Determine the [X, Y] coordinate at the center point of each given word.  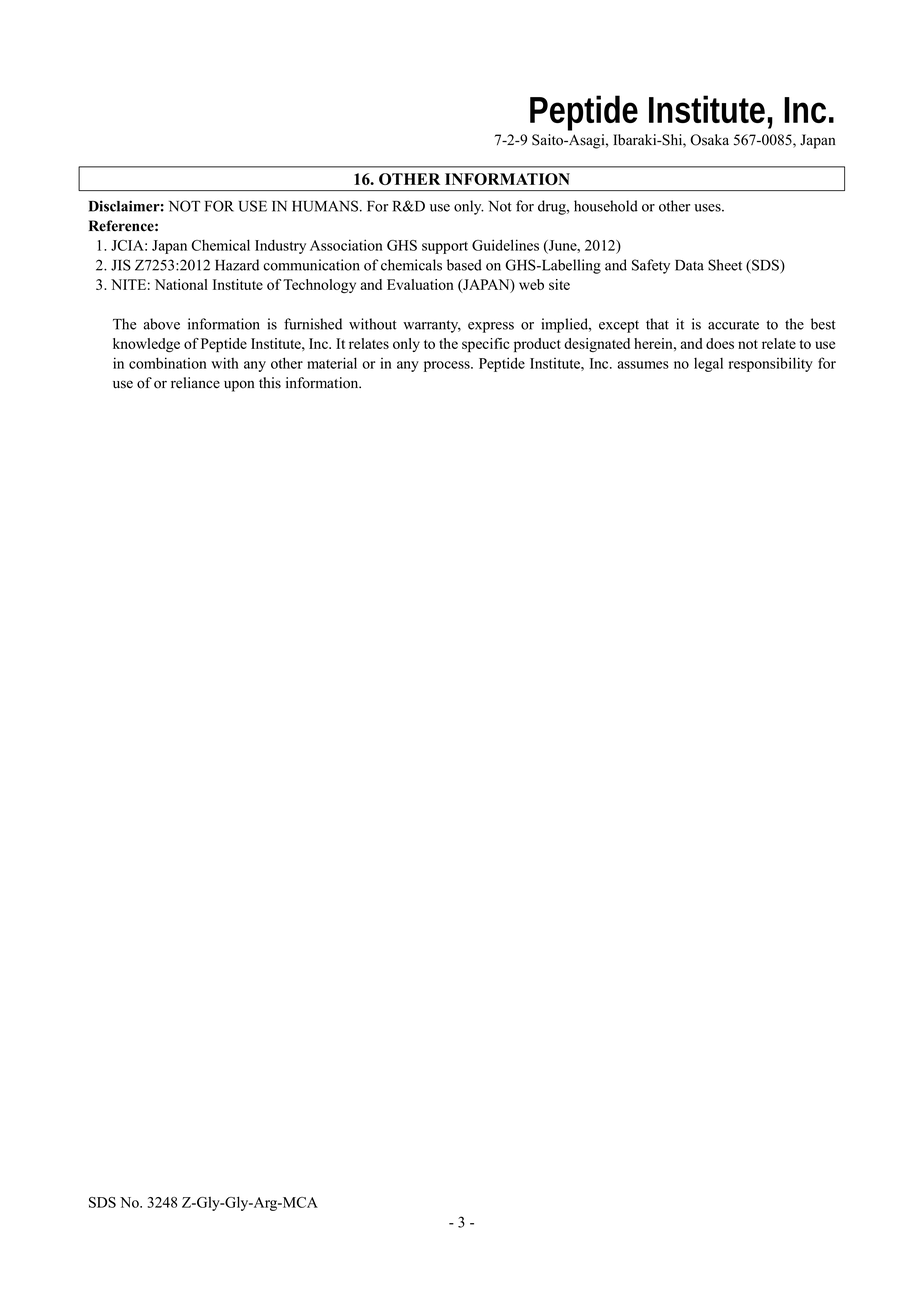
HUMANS [326, 206]
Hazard [237, 265]
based [464, 265]
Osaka [709, 140]
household [606, 206]
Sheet [725, 265]
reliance [195, 383]
